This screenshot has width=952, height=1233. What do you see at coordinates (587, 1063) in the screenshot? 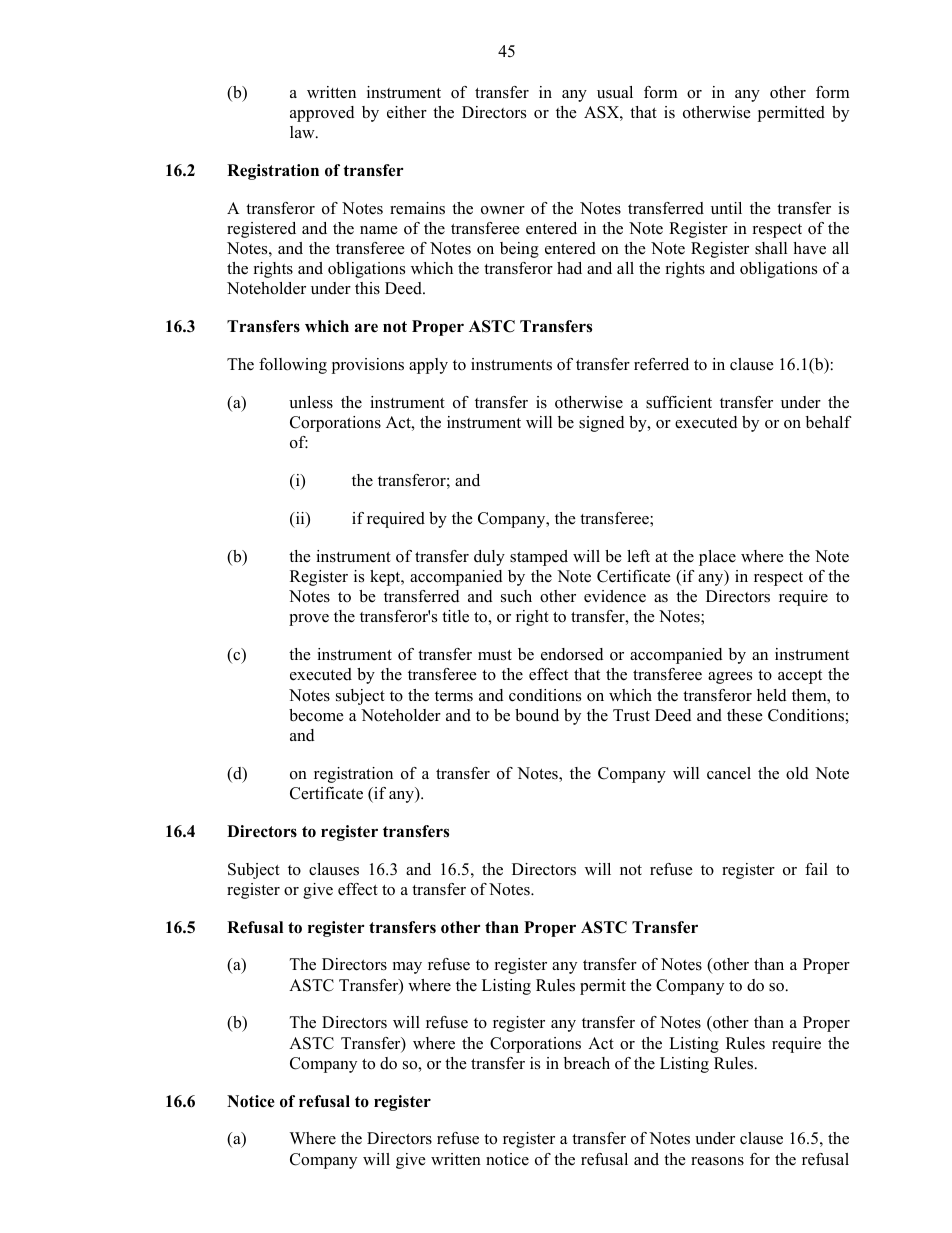
I see `breach` at bounding box center [587, 1063].
